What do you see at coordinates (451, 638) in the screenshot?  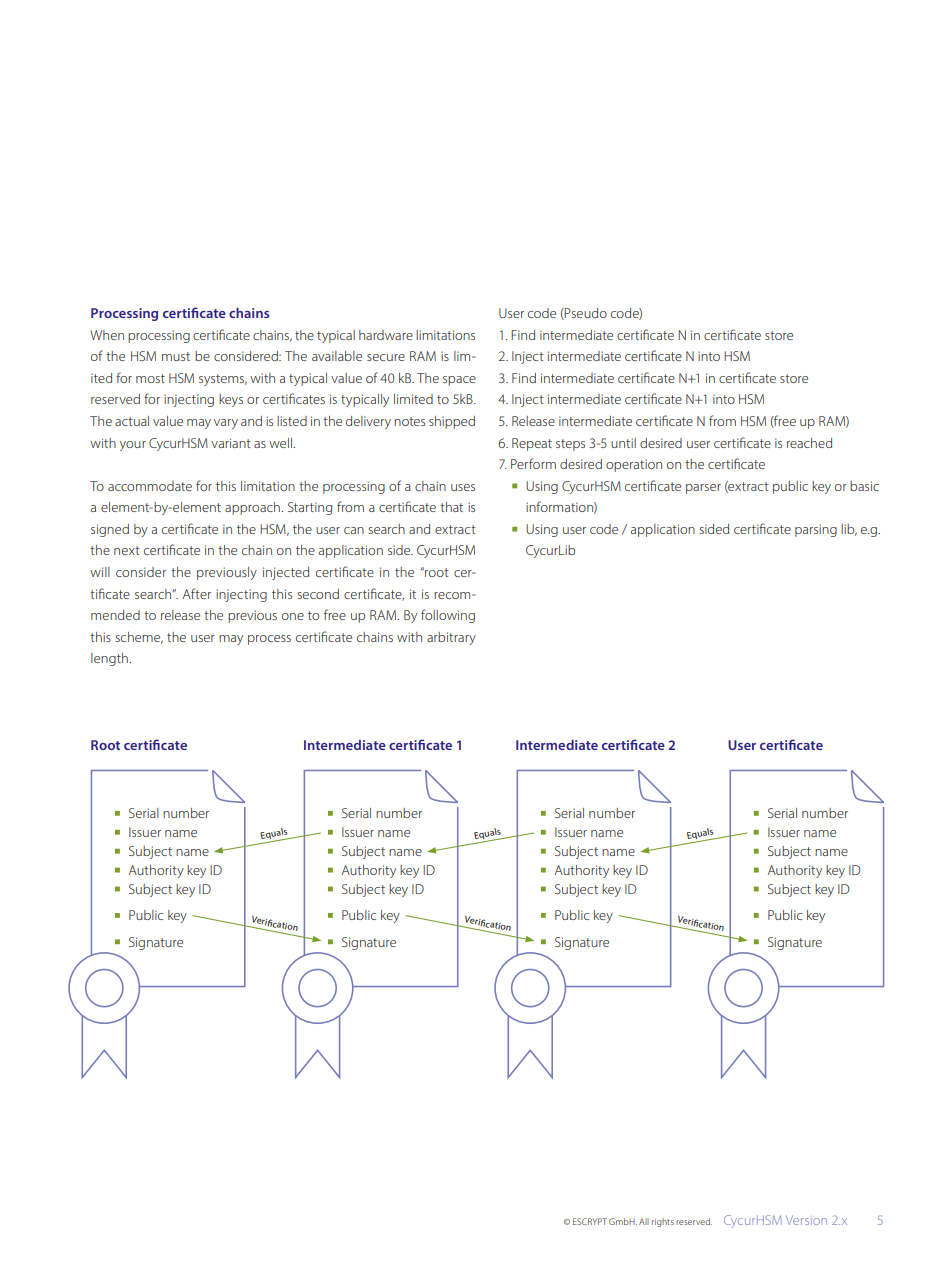 I see `arbitrary` at bounding box center [451, 638].
